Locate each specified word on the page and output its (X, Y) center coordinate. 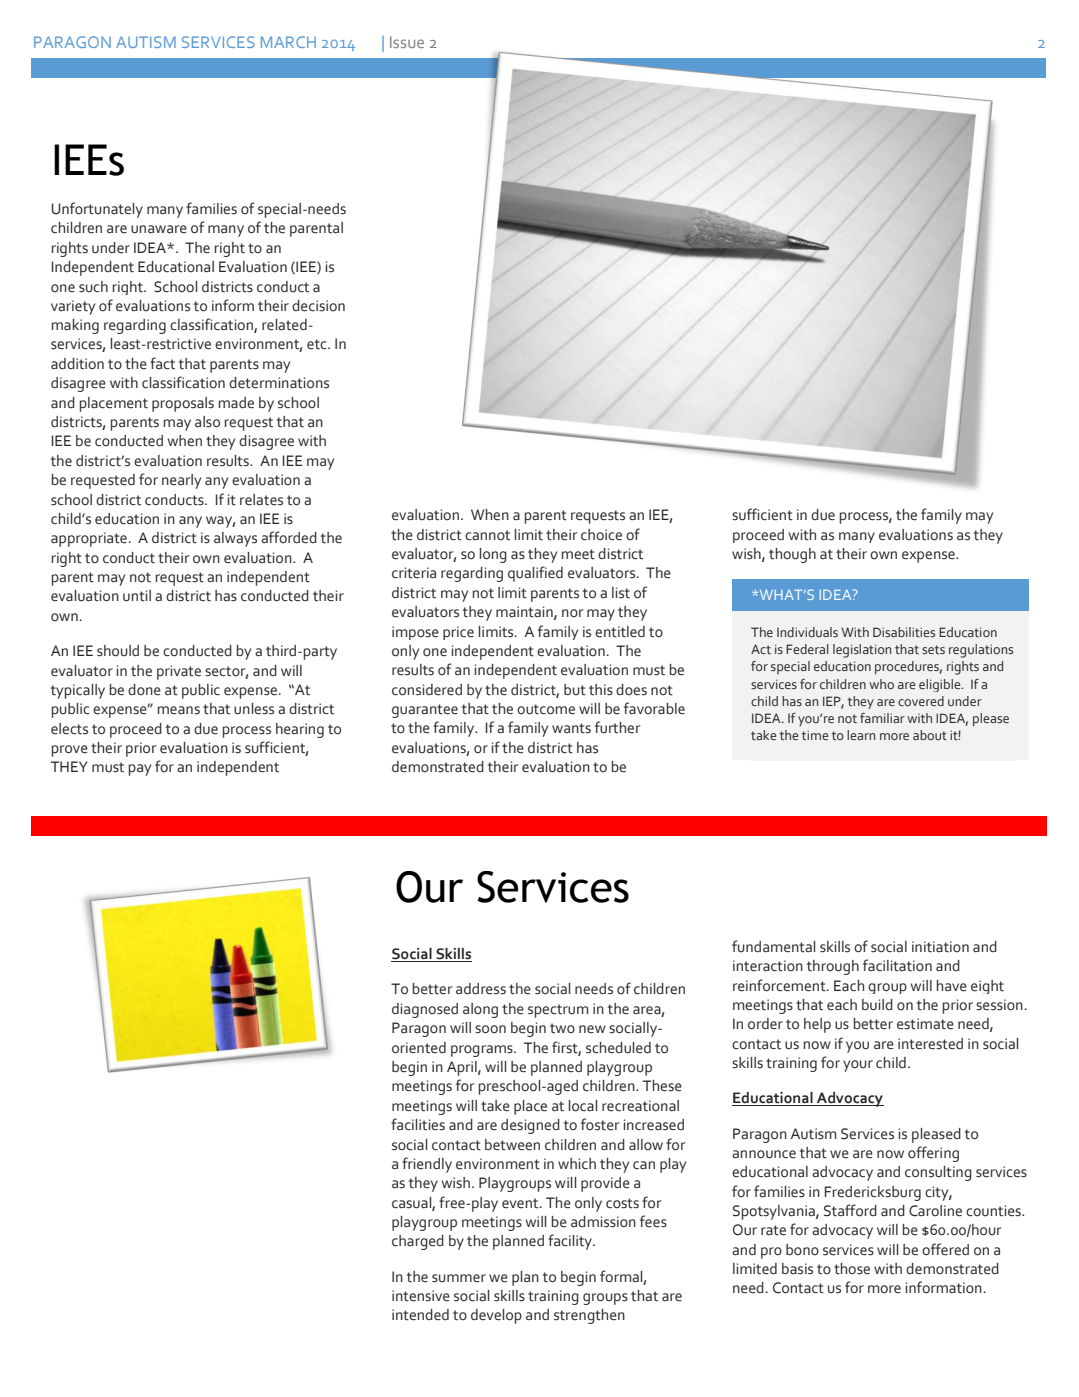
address (481, 989)
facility (571, 1242)
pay (140, 770)
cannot (487, 535)
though (792, 555)
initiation (940, 947)
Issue (407, 42)
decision (318, 306)
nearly (181, 481)
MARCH (288, 42)
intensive (421, 1296)
